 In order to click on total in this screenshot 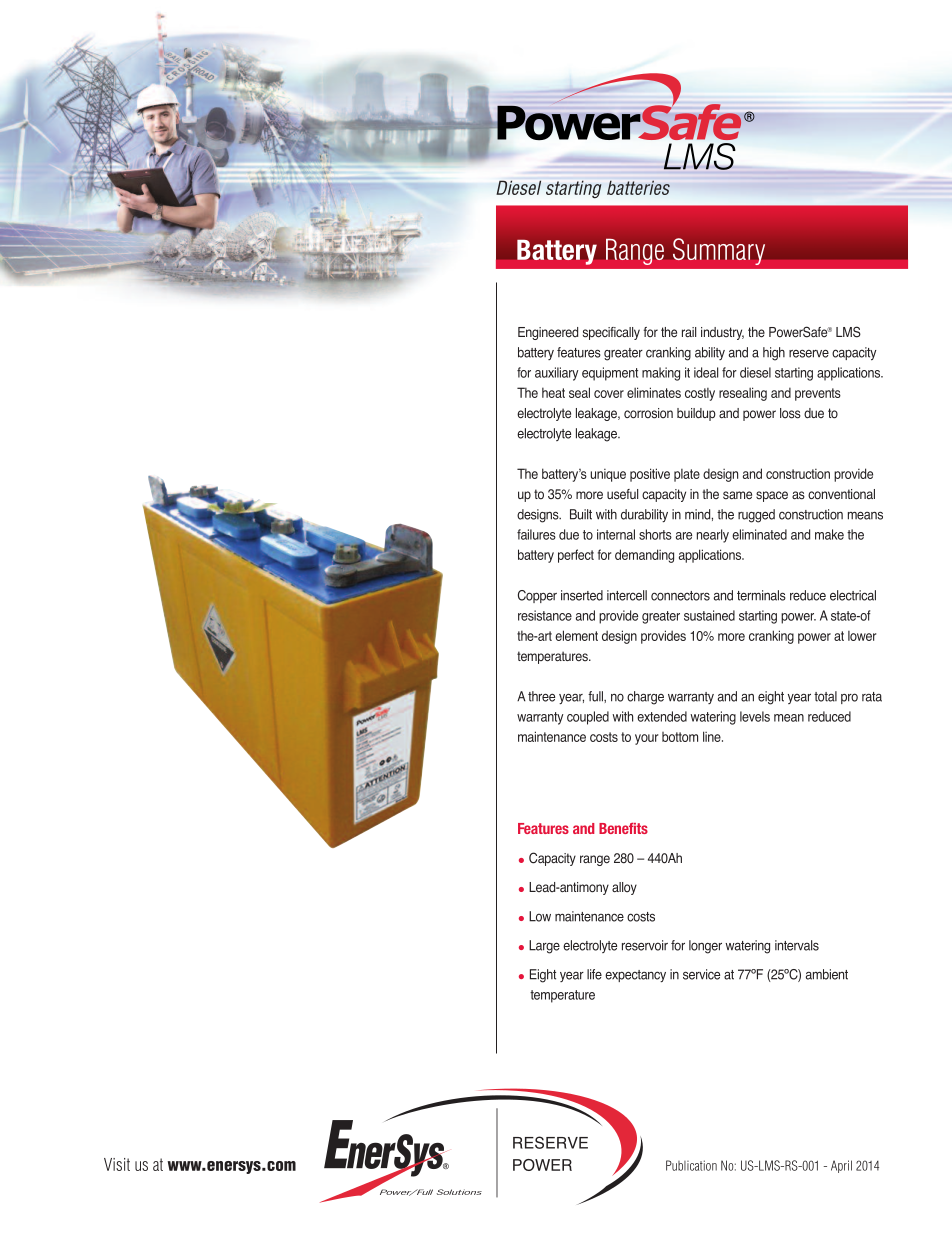, I will do `click(825, 696)`.
